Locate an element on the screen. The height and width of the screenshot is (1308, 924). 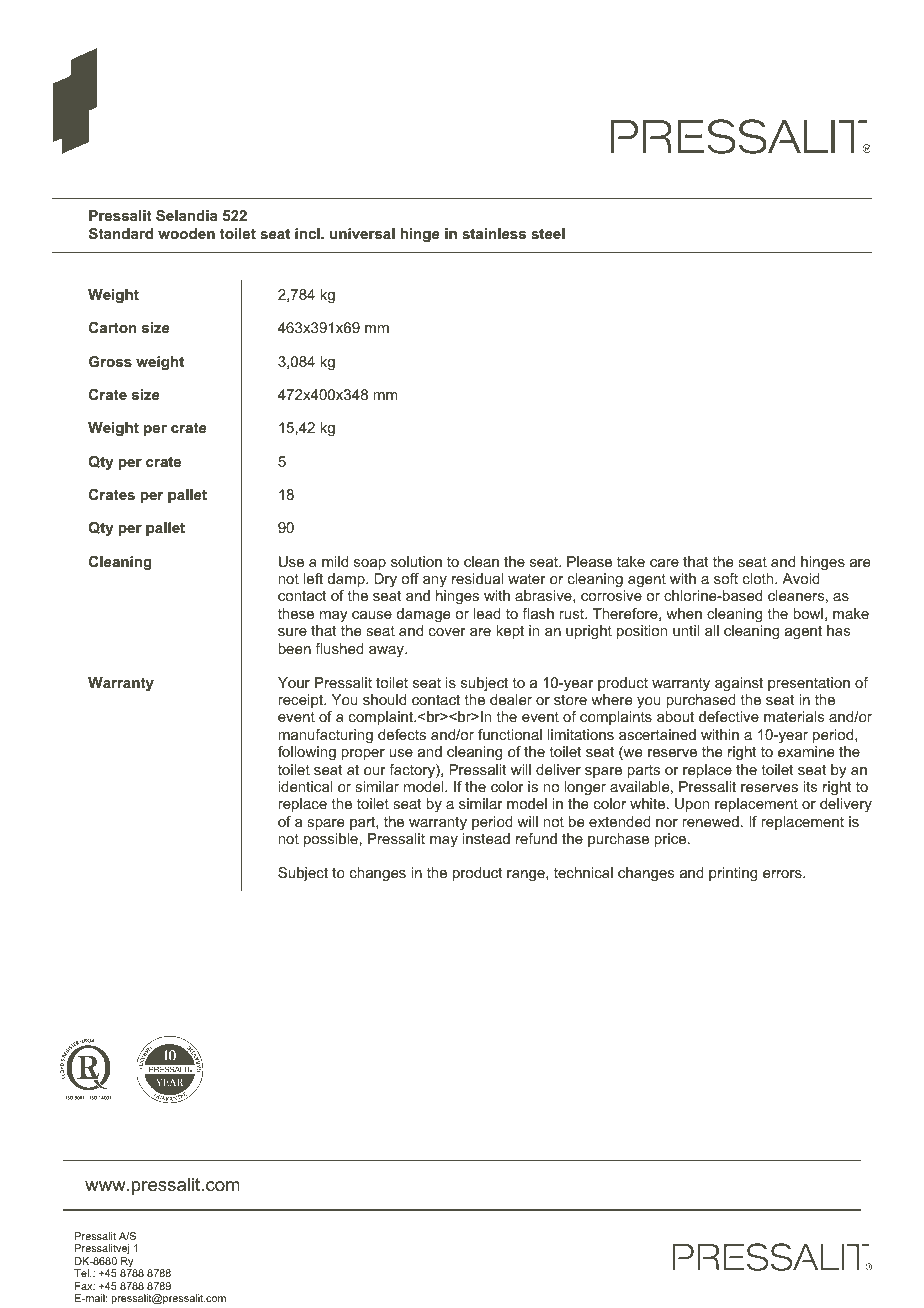
wooden is located at coordinates (186, 233).
